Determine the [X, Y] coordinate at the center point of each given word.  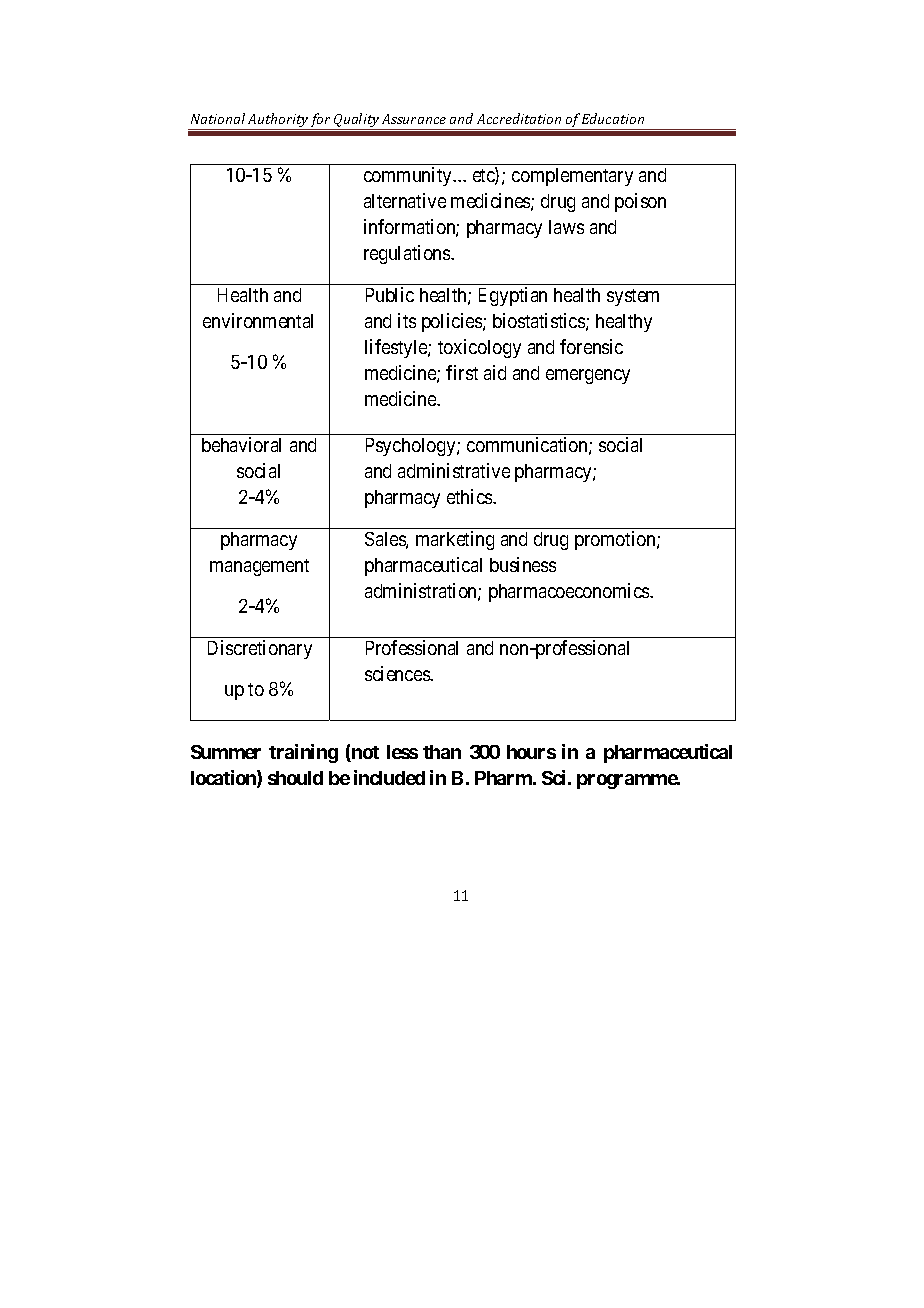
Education [613, 118]
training [303, 753]
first [462, 372]
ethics [470, 496]
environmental [258, 320]
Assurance [414, 119]
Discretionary [260, 649]
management [259, 567]
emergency [588, 376]
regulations [408, 254]
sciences [398, 673]
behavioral [241, 444]
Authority [278, 121]
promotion [616, 540]
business [523, 564]
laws [566, 227]
